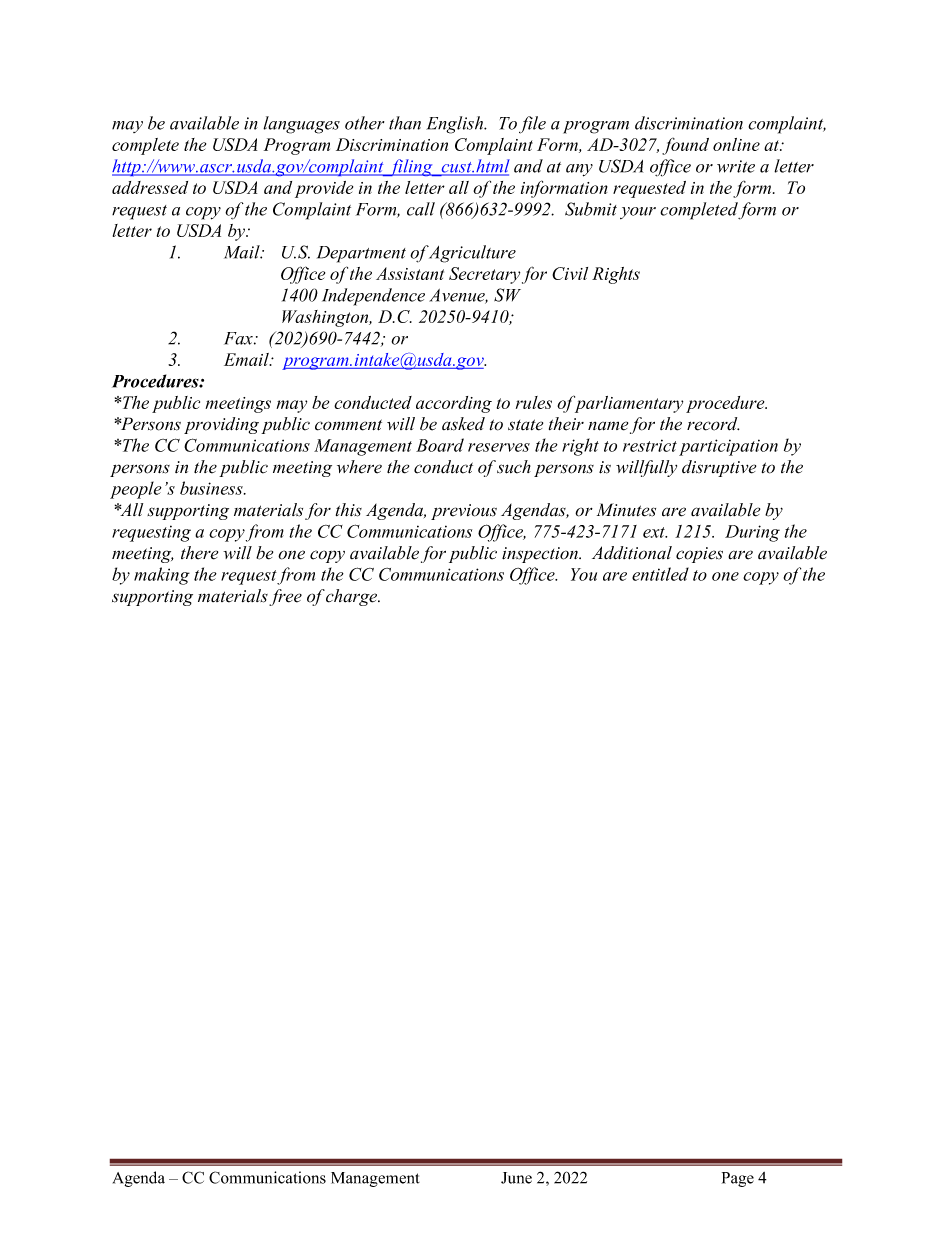 The width and height of the page is (952, 1233). I want to click on June, so click(516, 1178).
